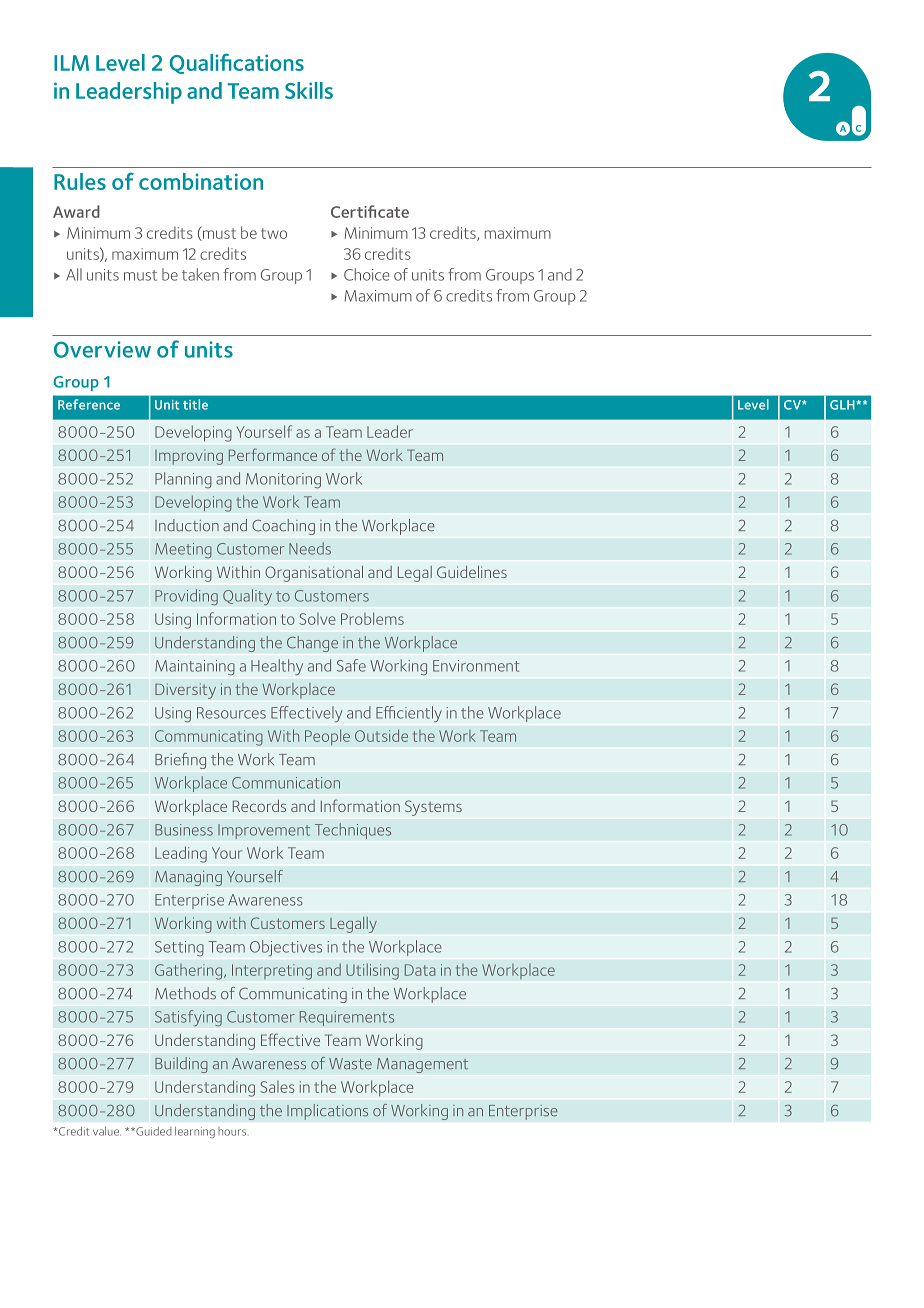  What do you see at coordinates (370, 211) in the screenshot?
I see `Certificate` at bounding box center [370, 211].
